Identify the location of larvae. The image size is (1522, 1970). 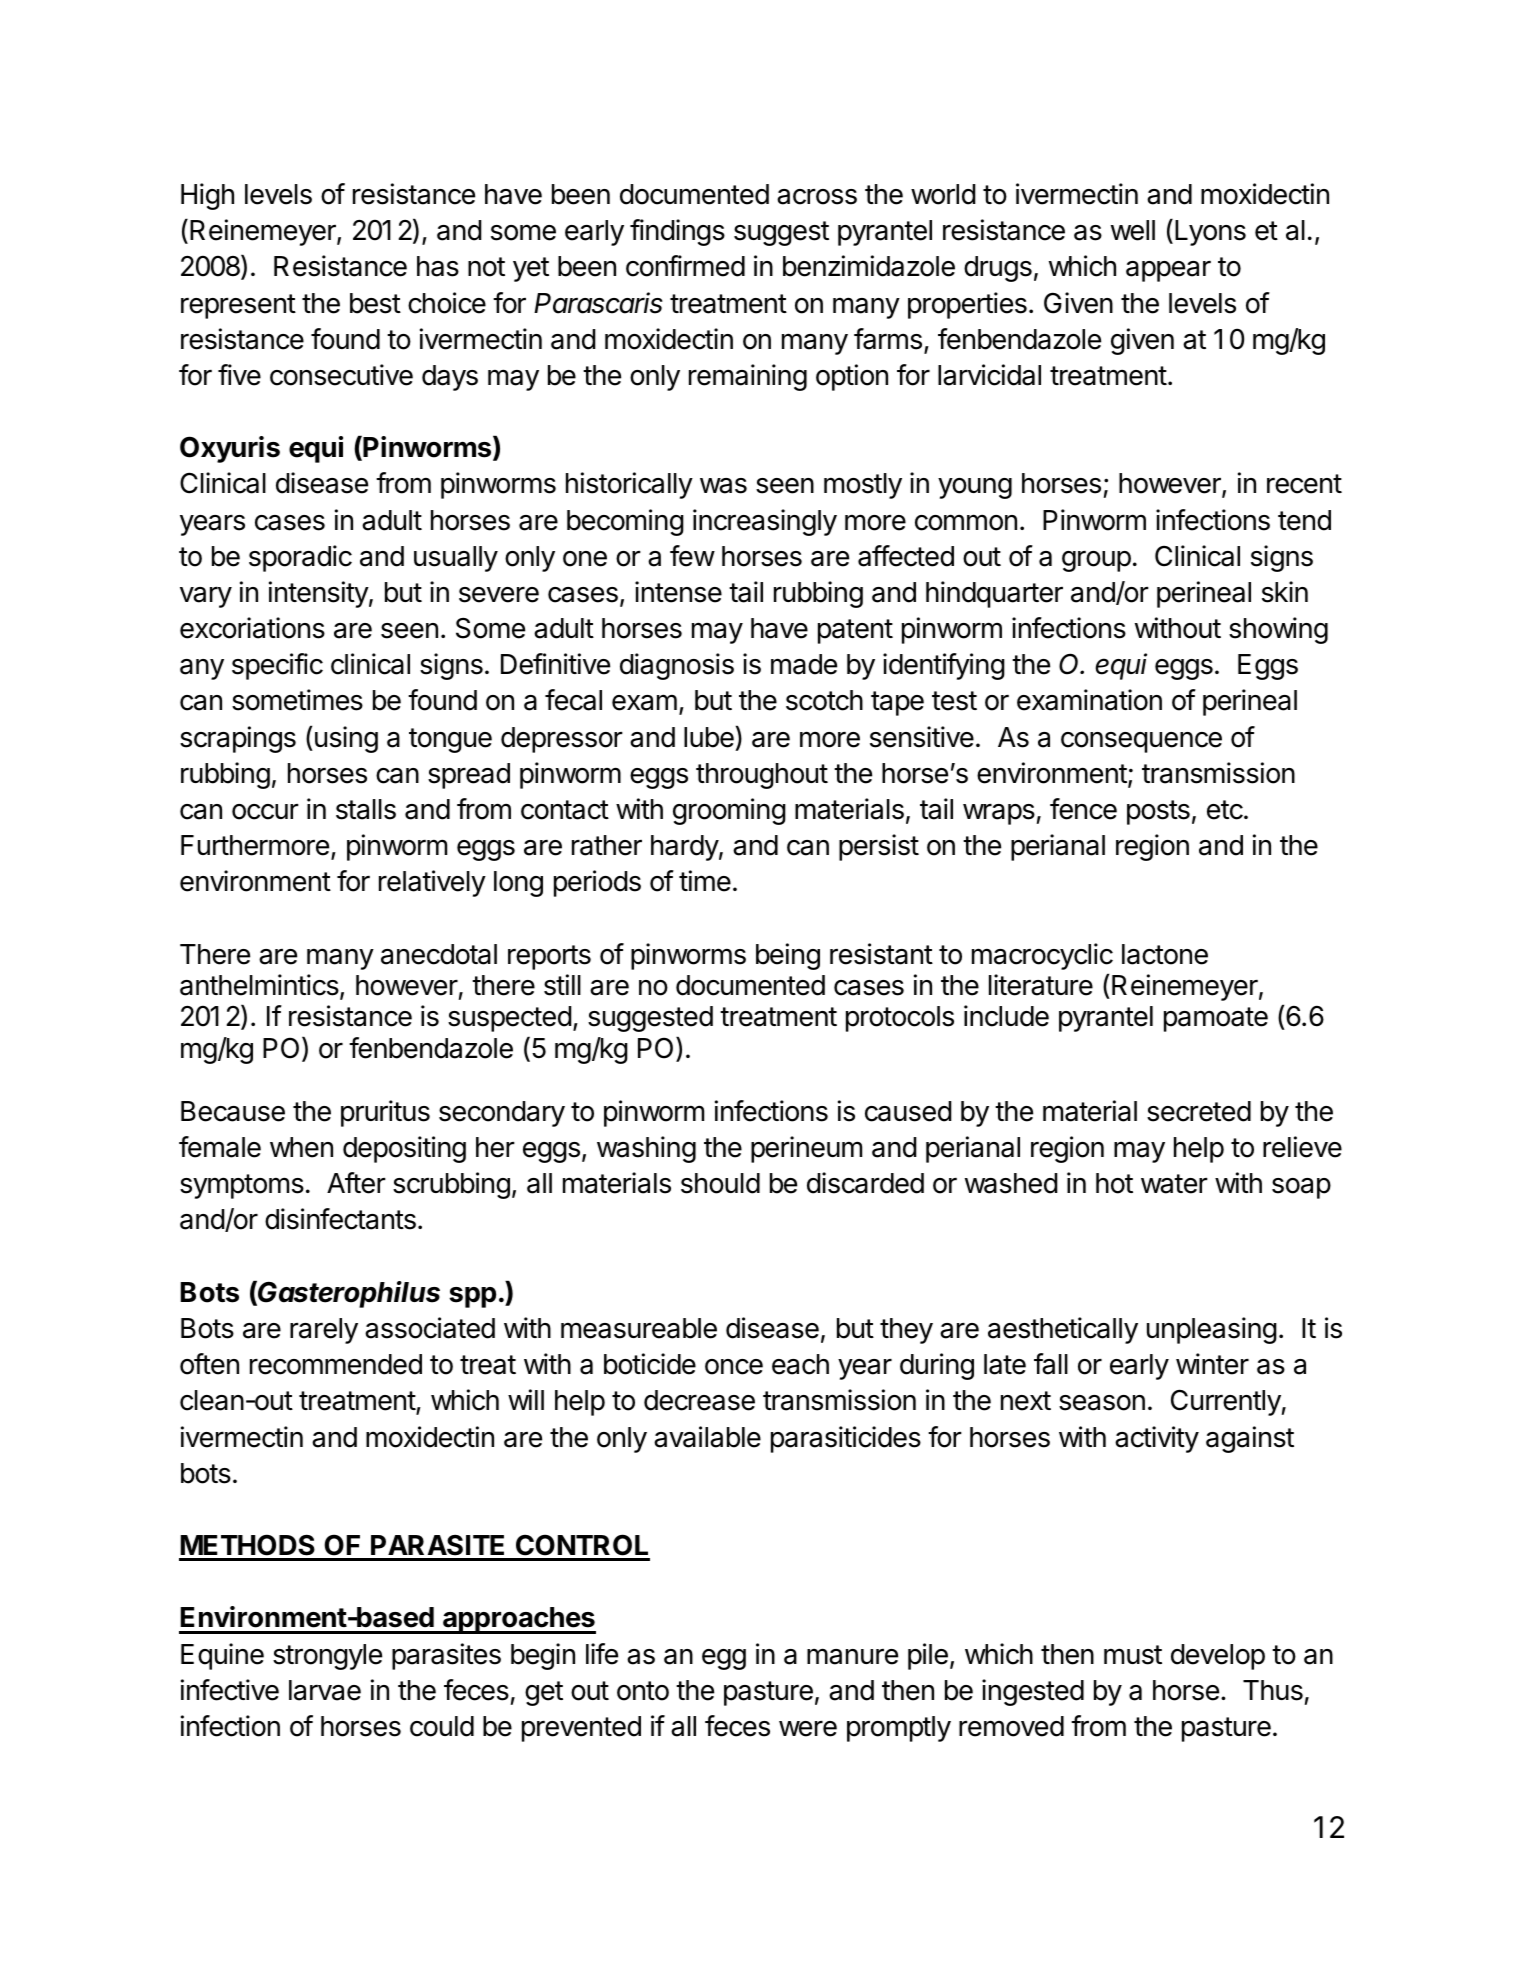
(325, 1690).
